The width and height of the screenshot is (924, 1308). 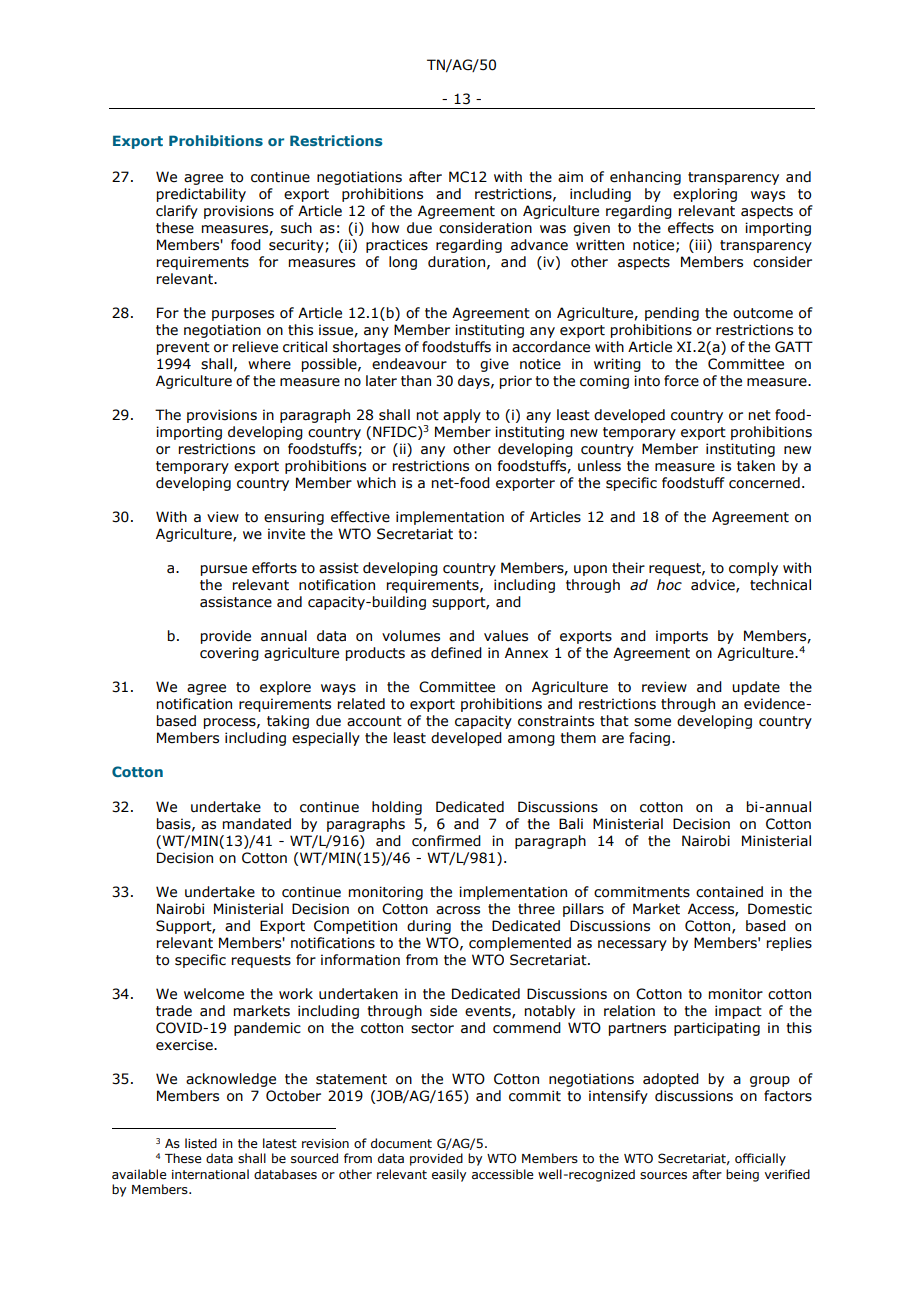 What do you see at coordinates (456, 653) in the screenshot?
I see `defined` at bounding box center [456, 653].
